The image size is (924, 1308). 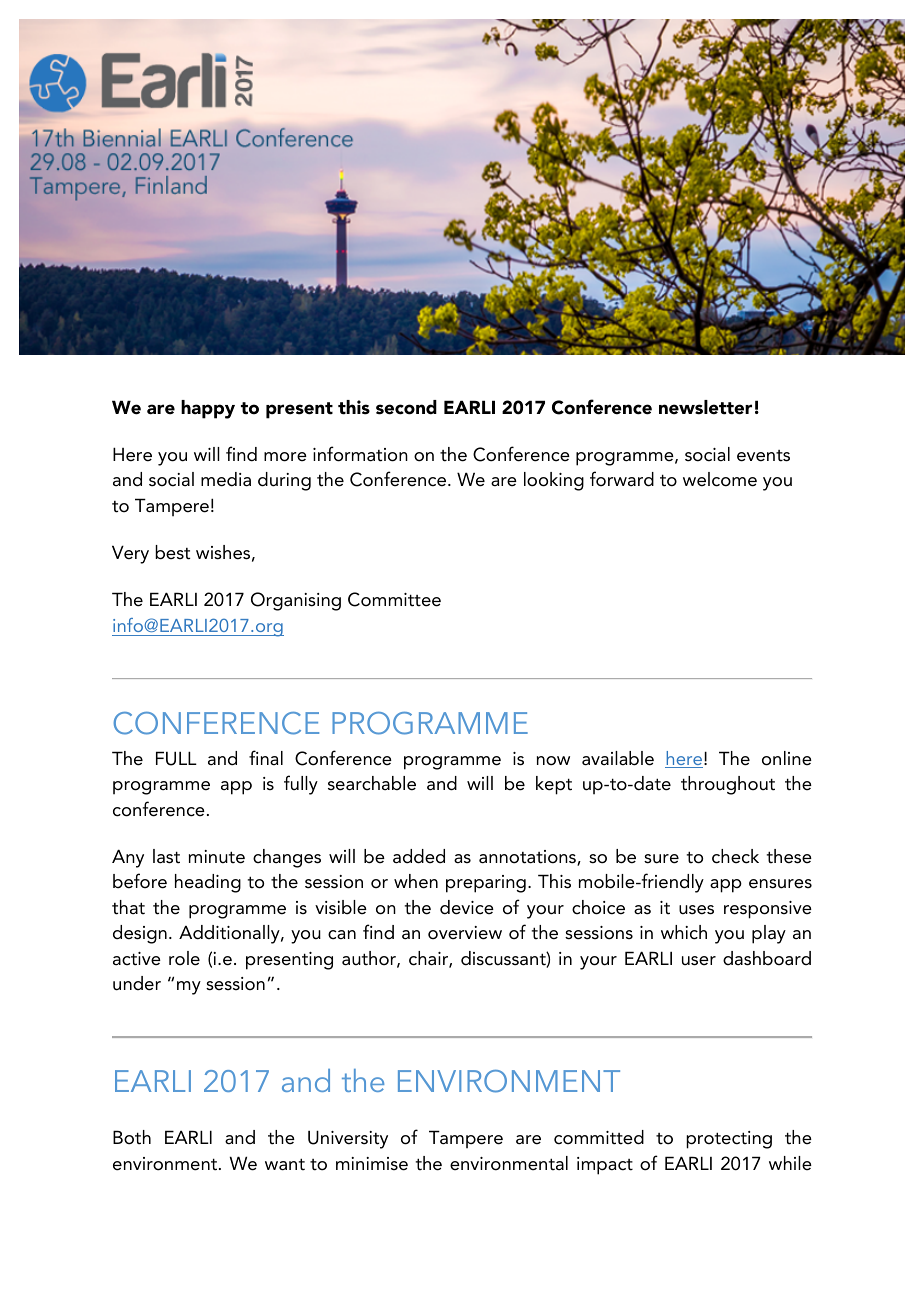 What do you see at coordinates (787, 758) in the screenshot?
I see `online` at bounding box center [787, 758].
